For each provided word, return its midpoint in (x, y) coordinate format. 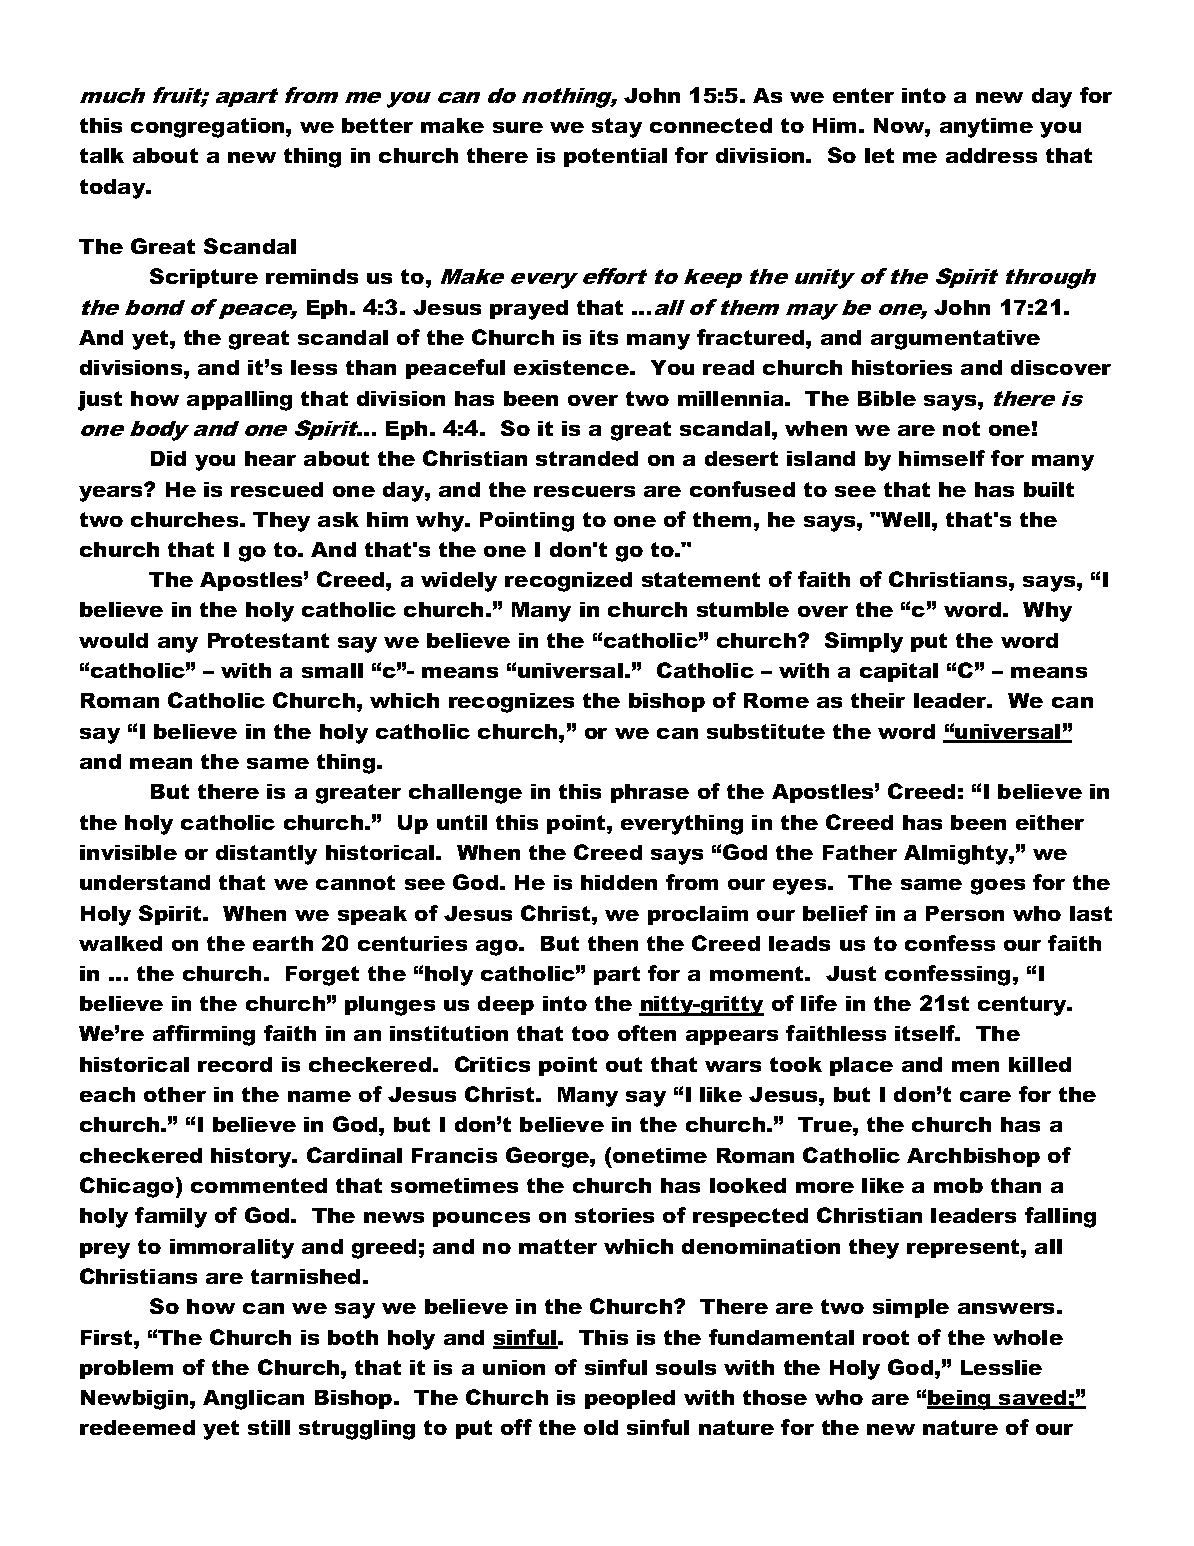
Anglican (253, 1400)
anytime (986, 128)
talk (102, 155)
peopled (630, 1399)
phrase (650, 793)
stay (617, 128)
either (1050, 822)
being (960, 1400)
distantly (266, 855)
